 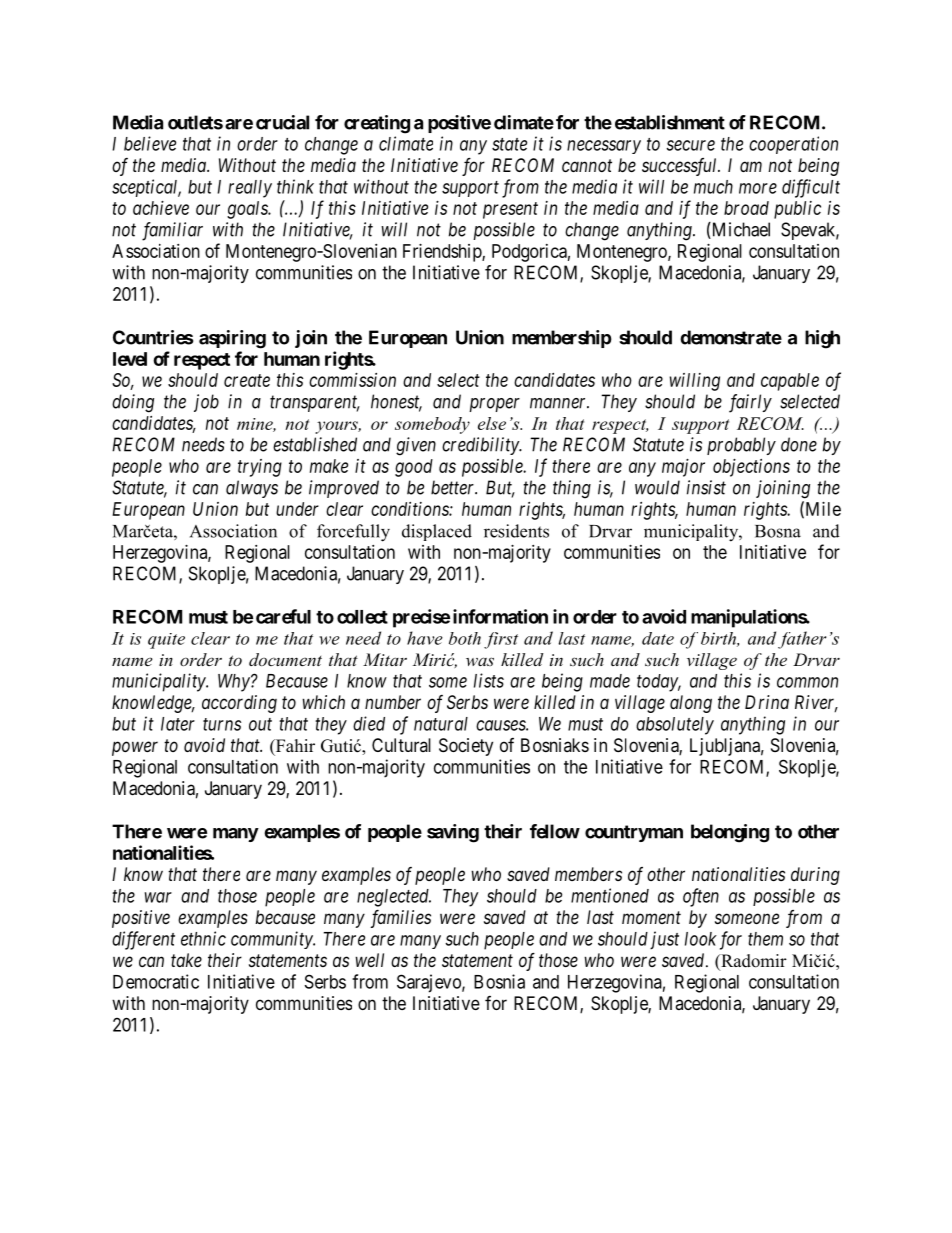 I want to click on believe, so click(x=150, y=143).
